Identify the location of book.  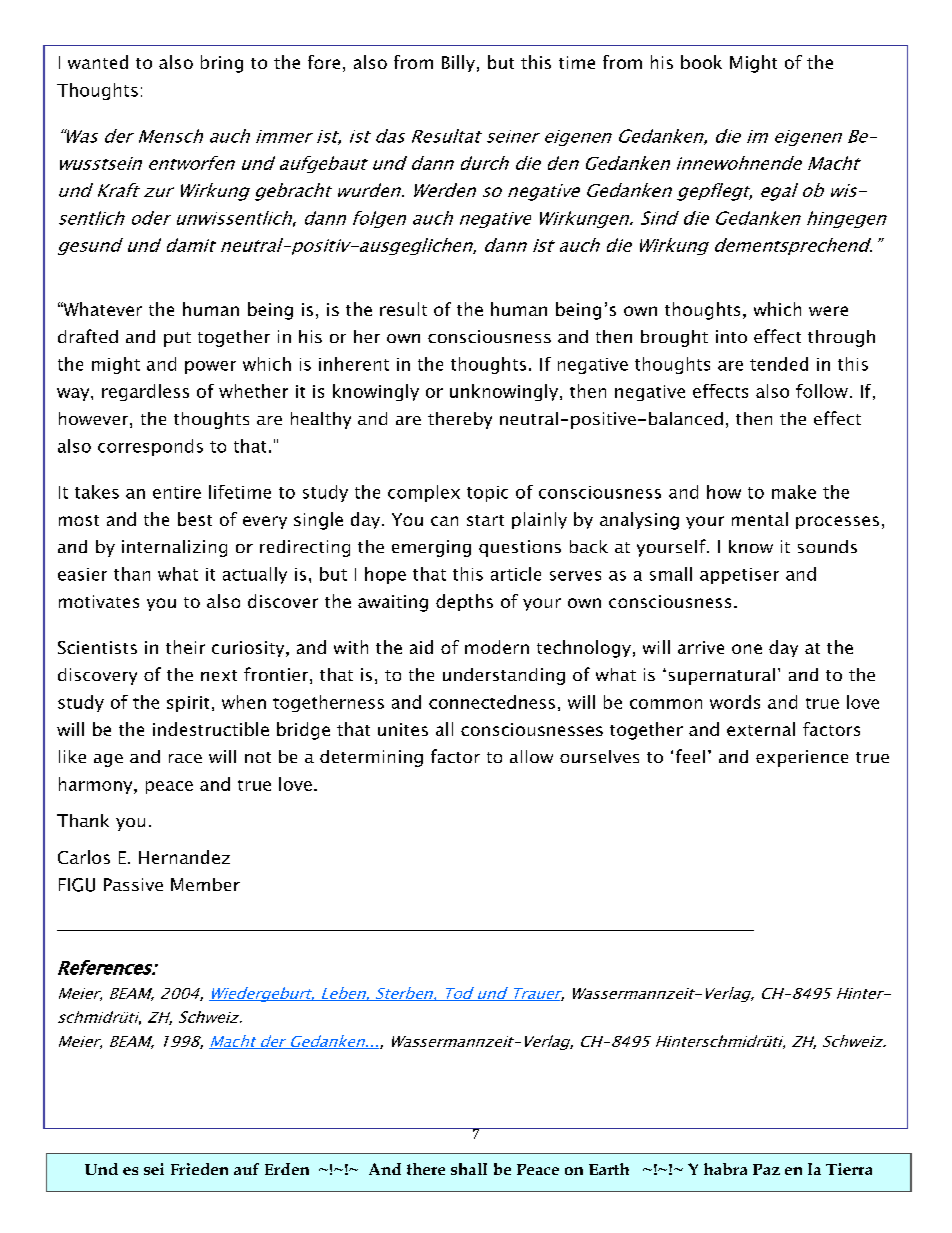
(701, 62).
